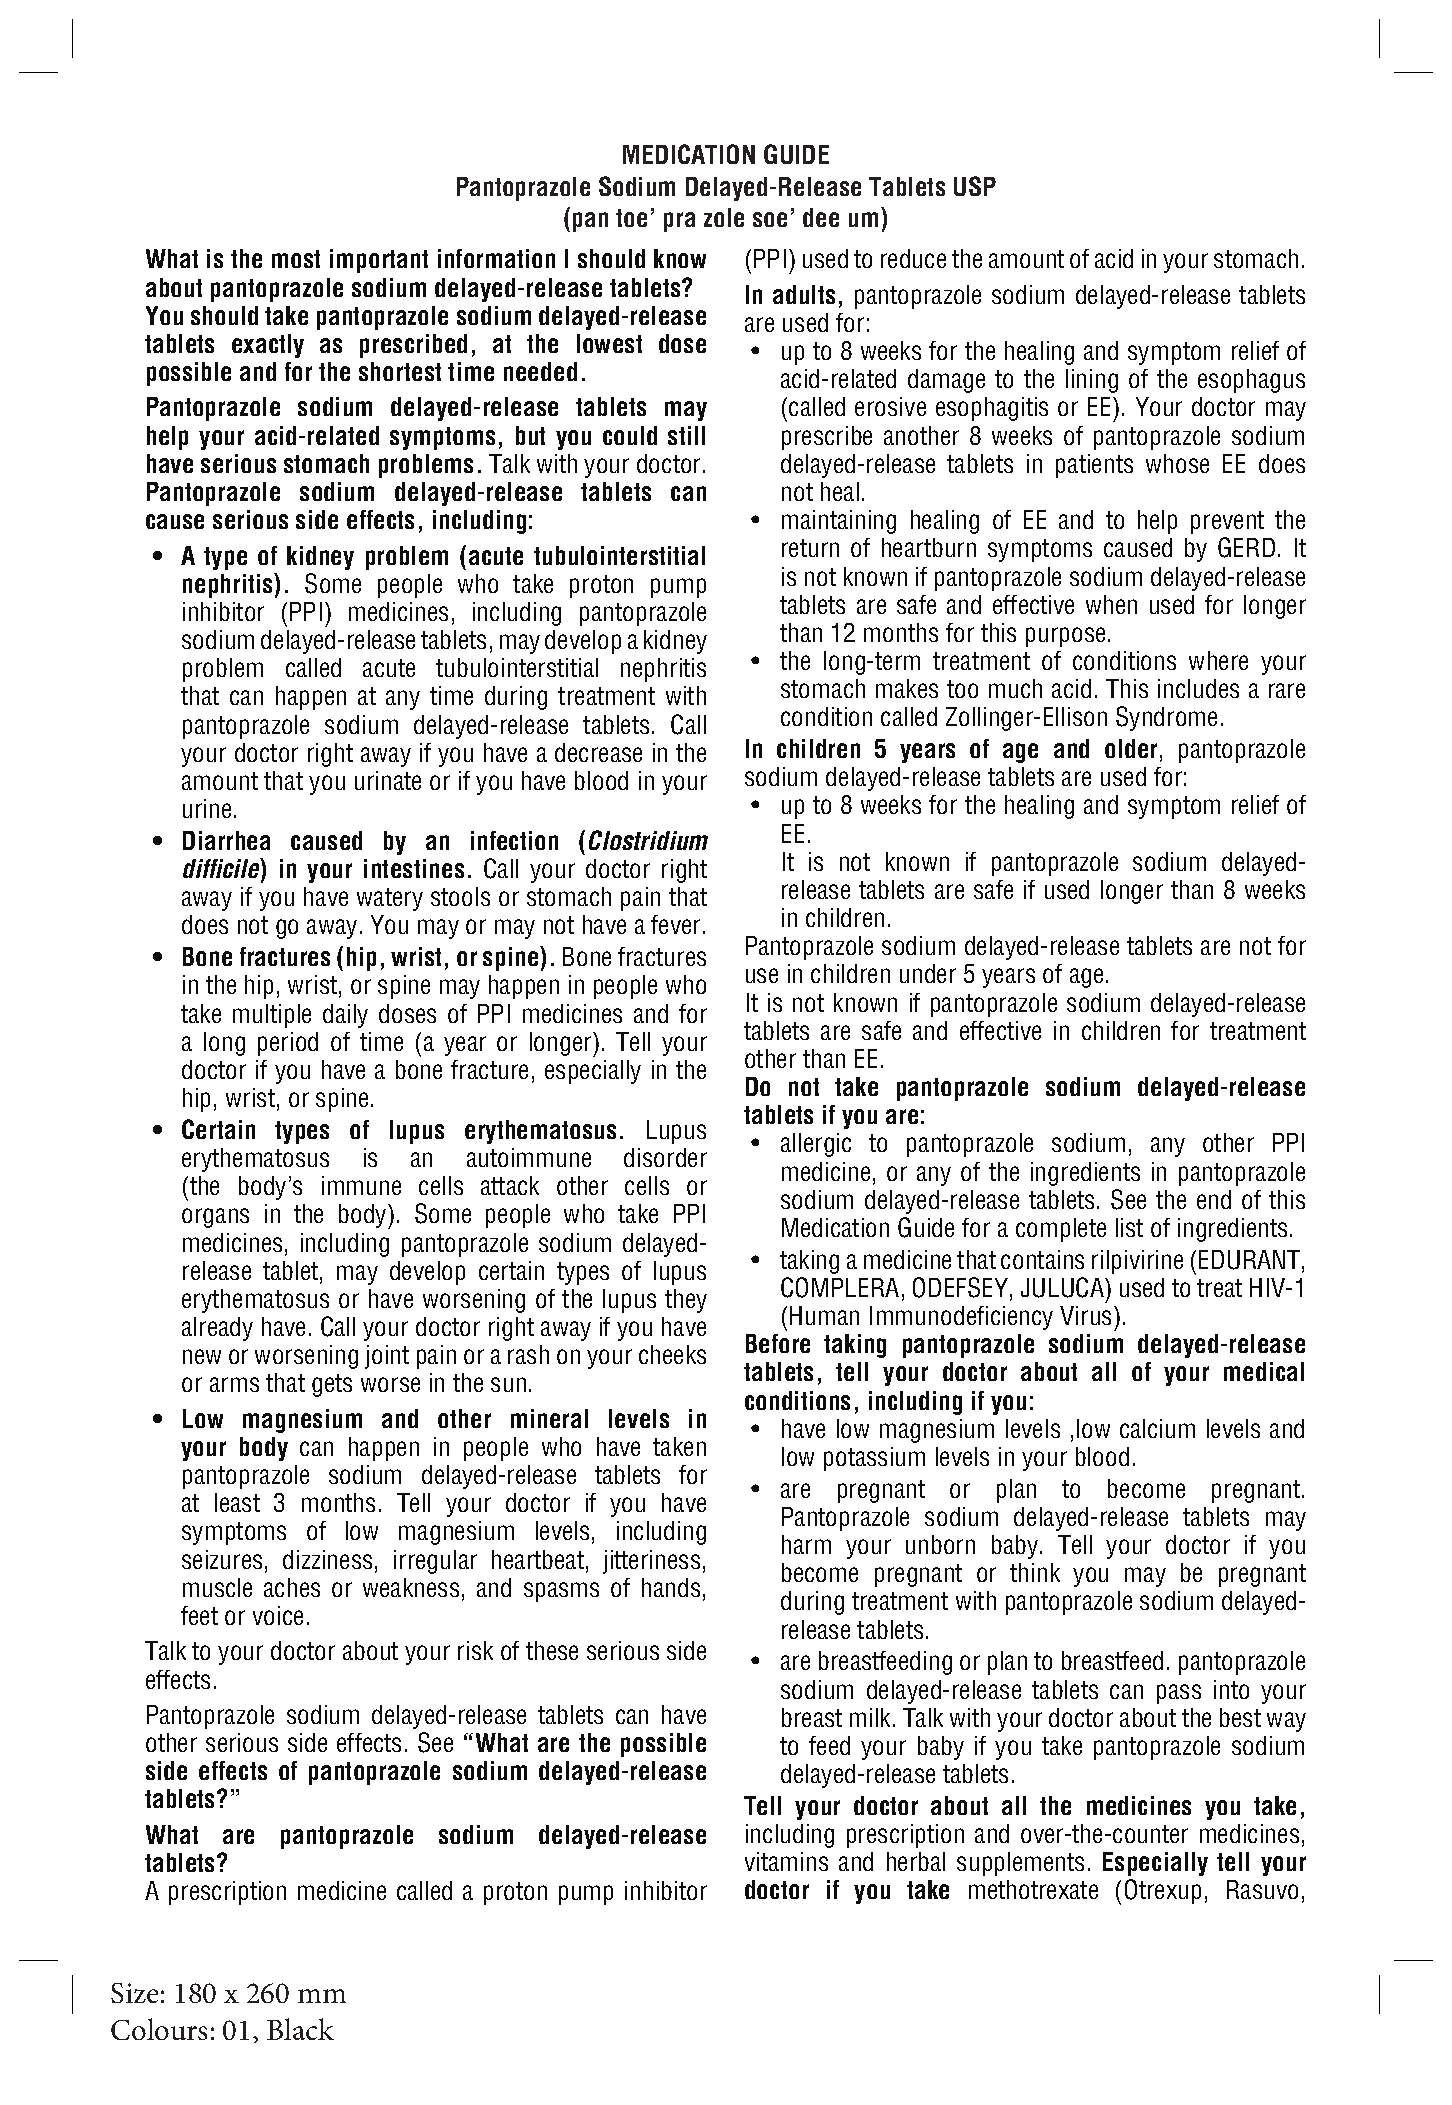 The image size is (1452, 2105). I want to click on Black, so click(300, 2029).
